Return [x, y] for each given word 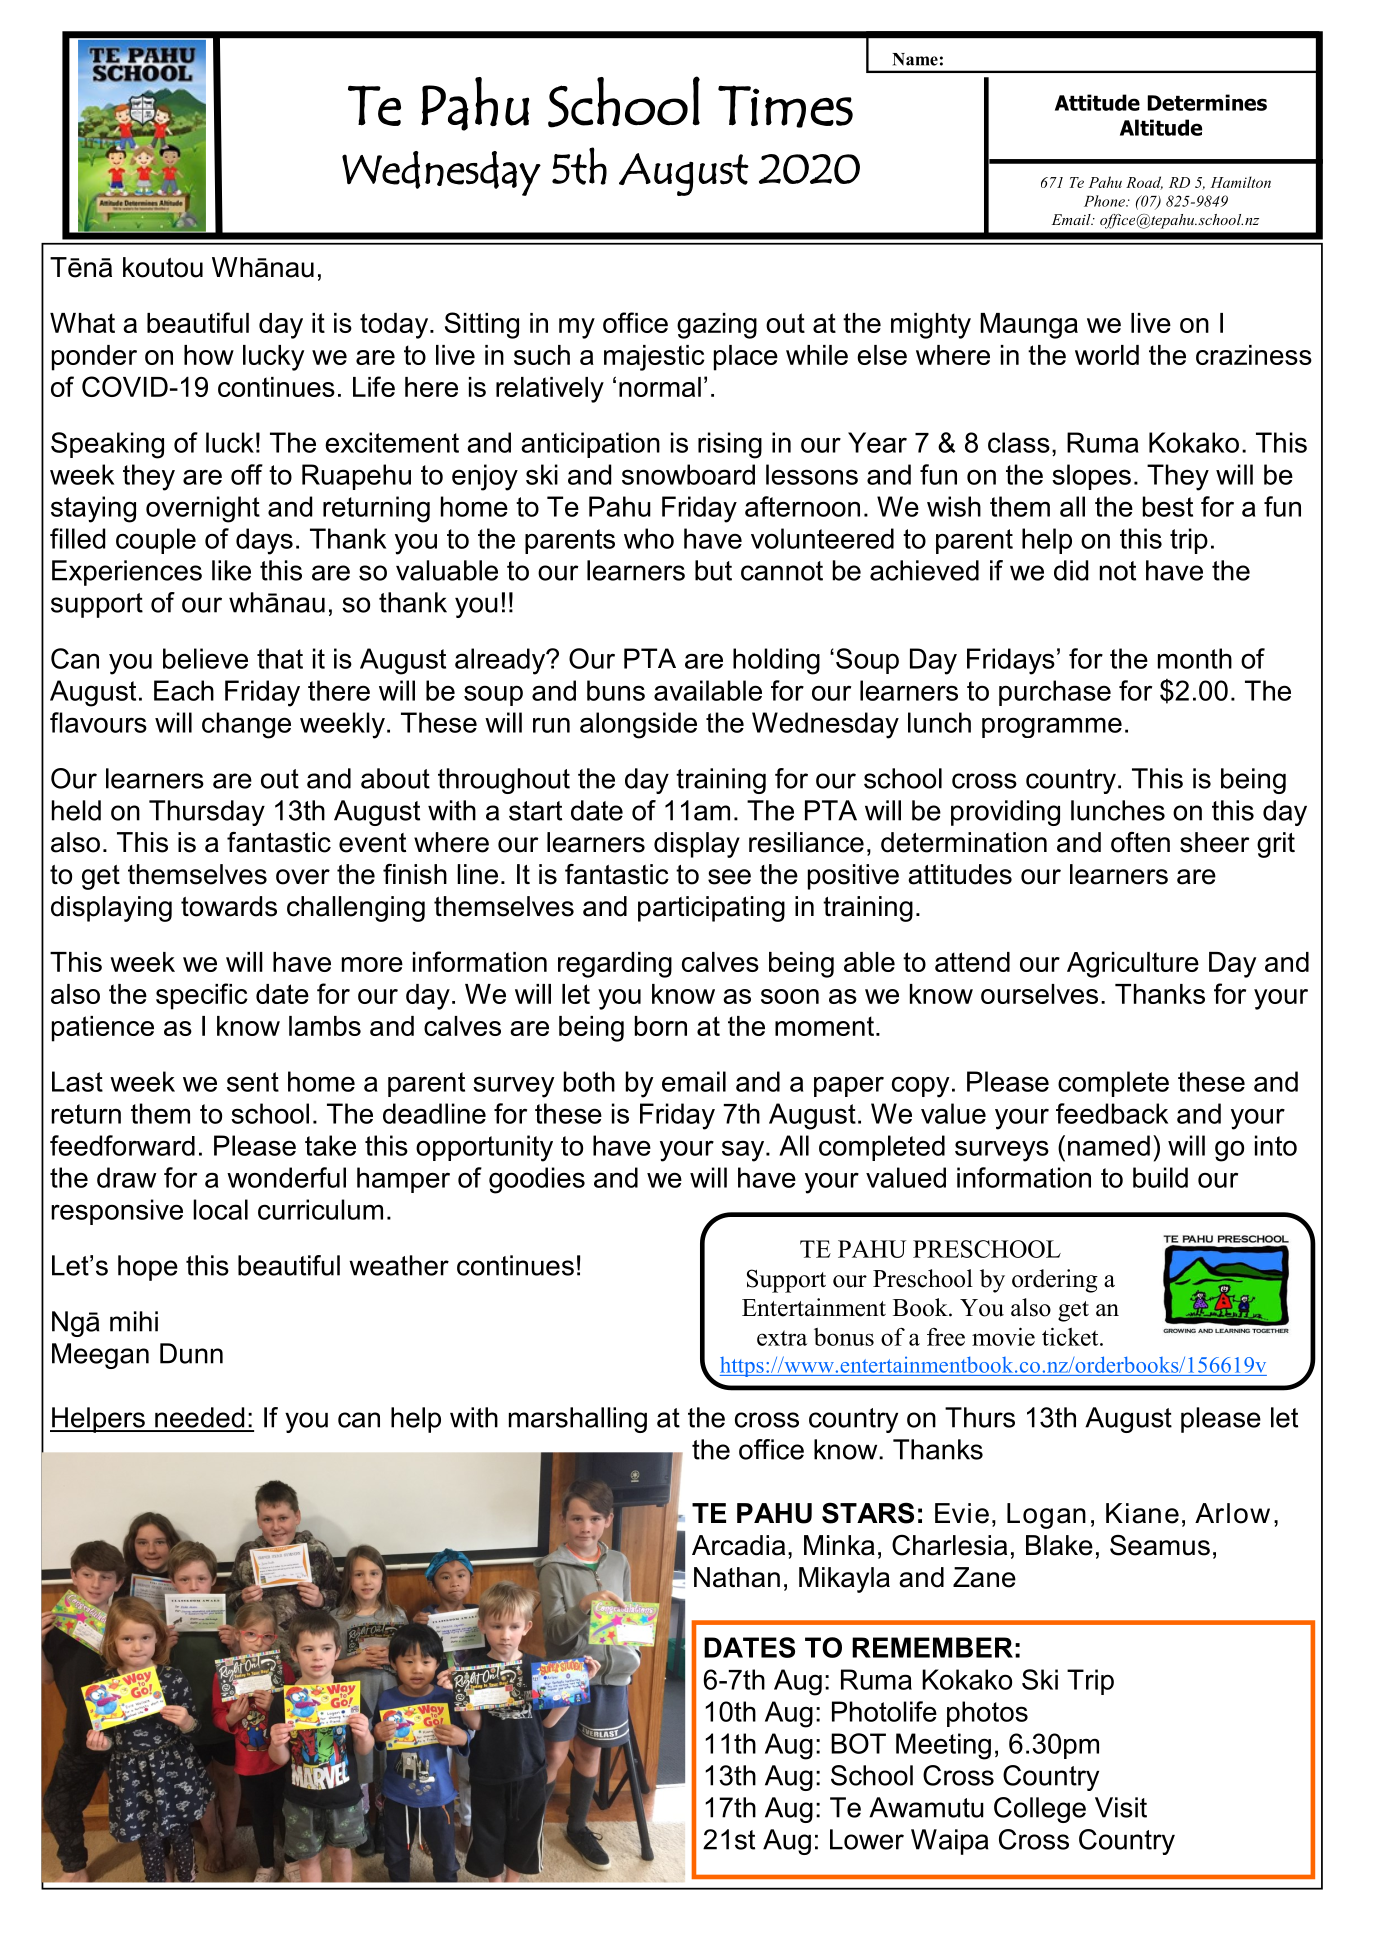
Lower [867, 1839]
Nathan [737, 1577]
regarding [615, 965]
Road [1144, 183]
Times [785, 106]
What [82, 323]
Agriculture [1133, 965]
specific [202, 996]
